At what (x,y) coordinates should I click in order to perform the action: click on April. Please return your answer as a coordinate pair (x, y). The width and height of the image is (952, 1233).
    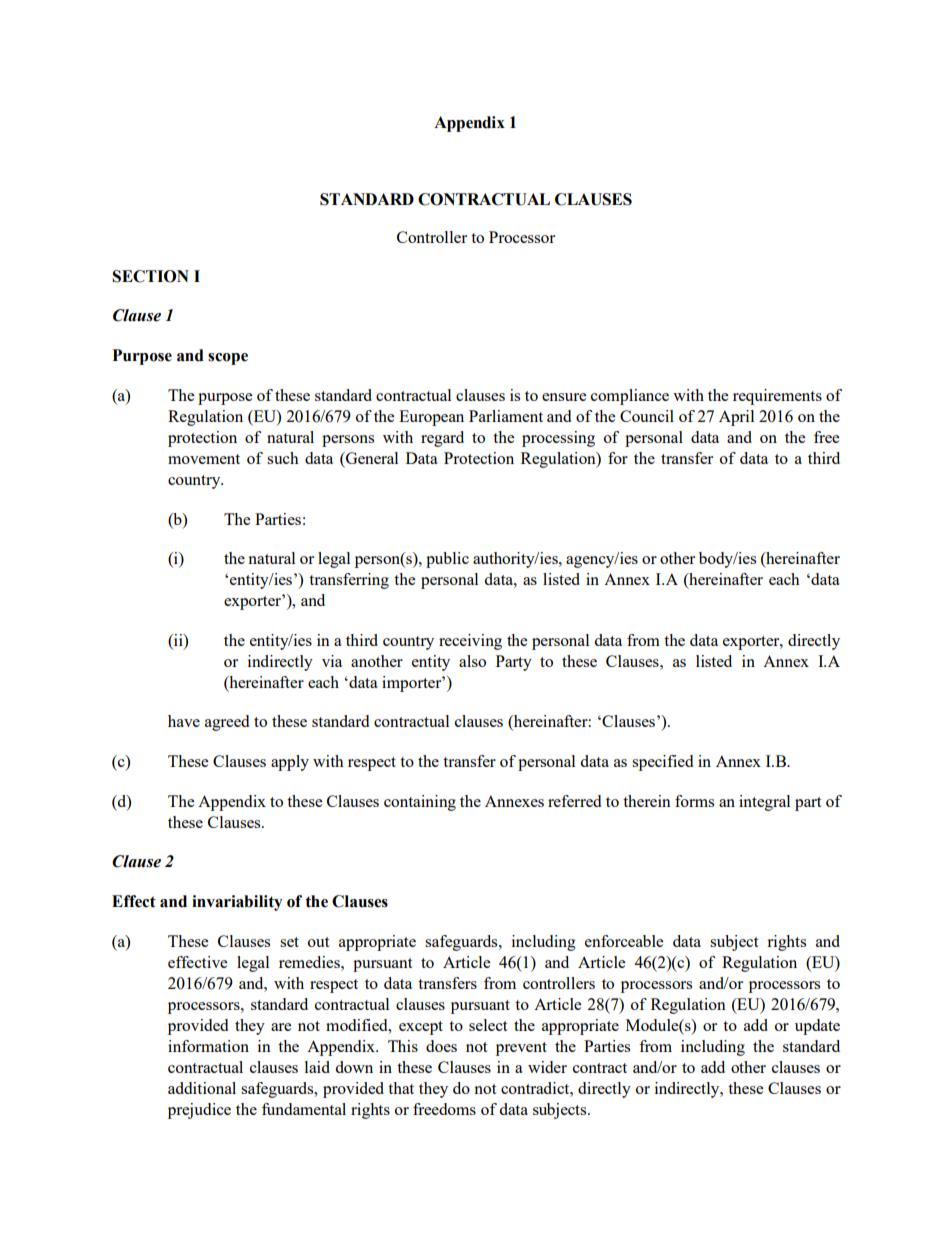
    Looking at the image, I should click on (736, 418).
